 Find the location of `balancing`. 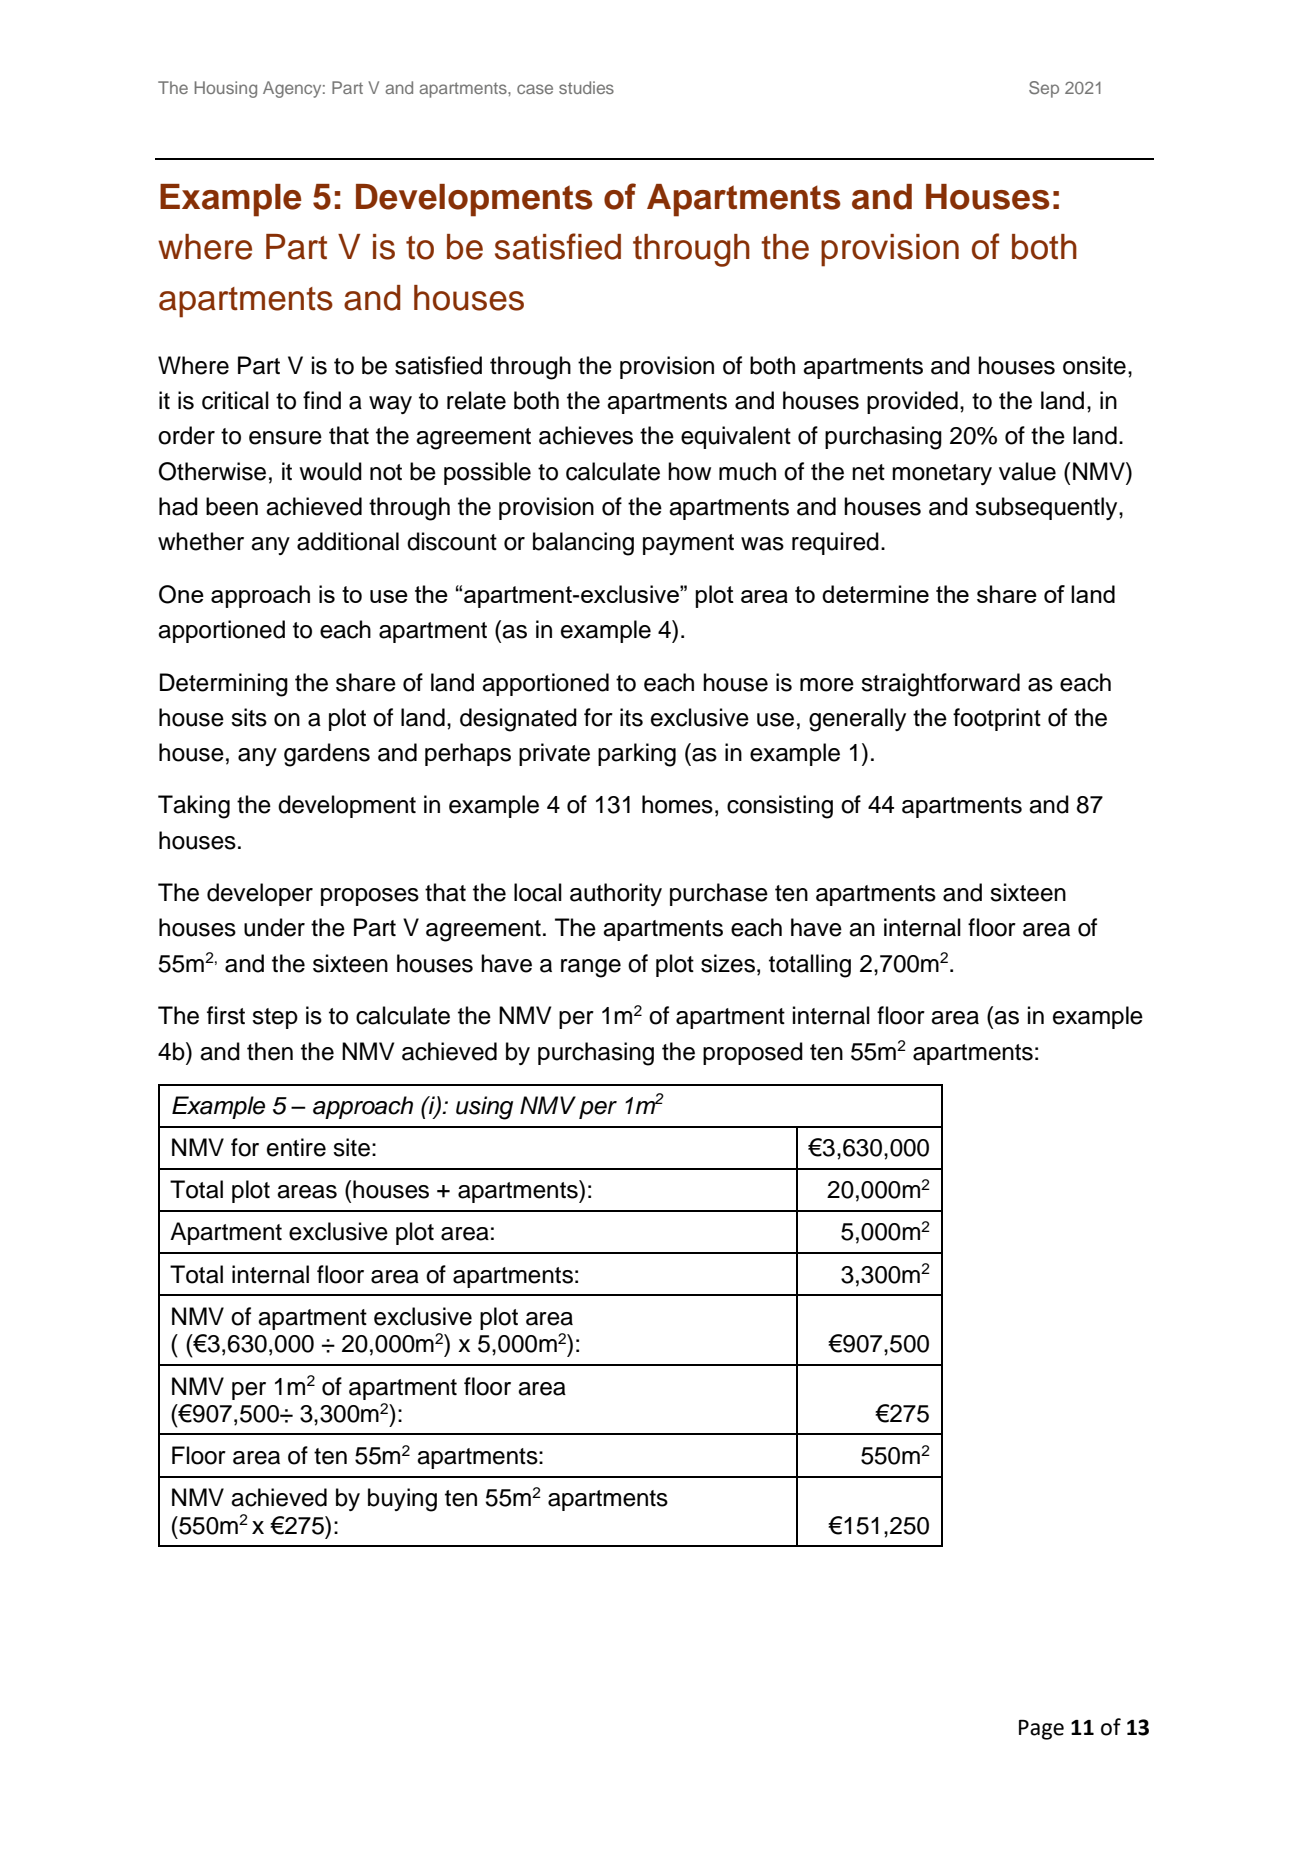

balancing is located at coordinates (583, 544).
